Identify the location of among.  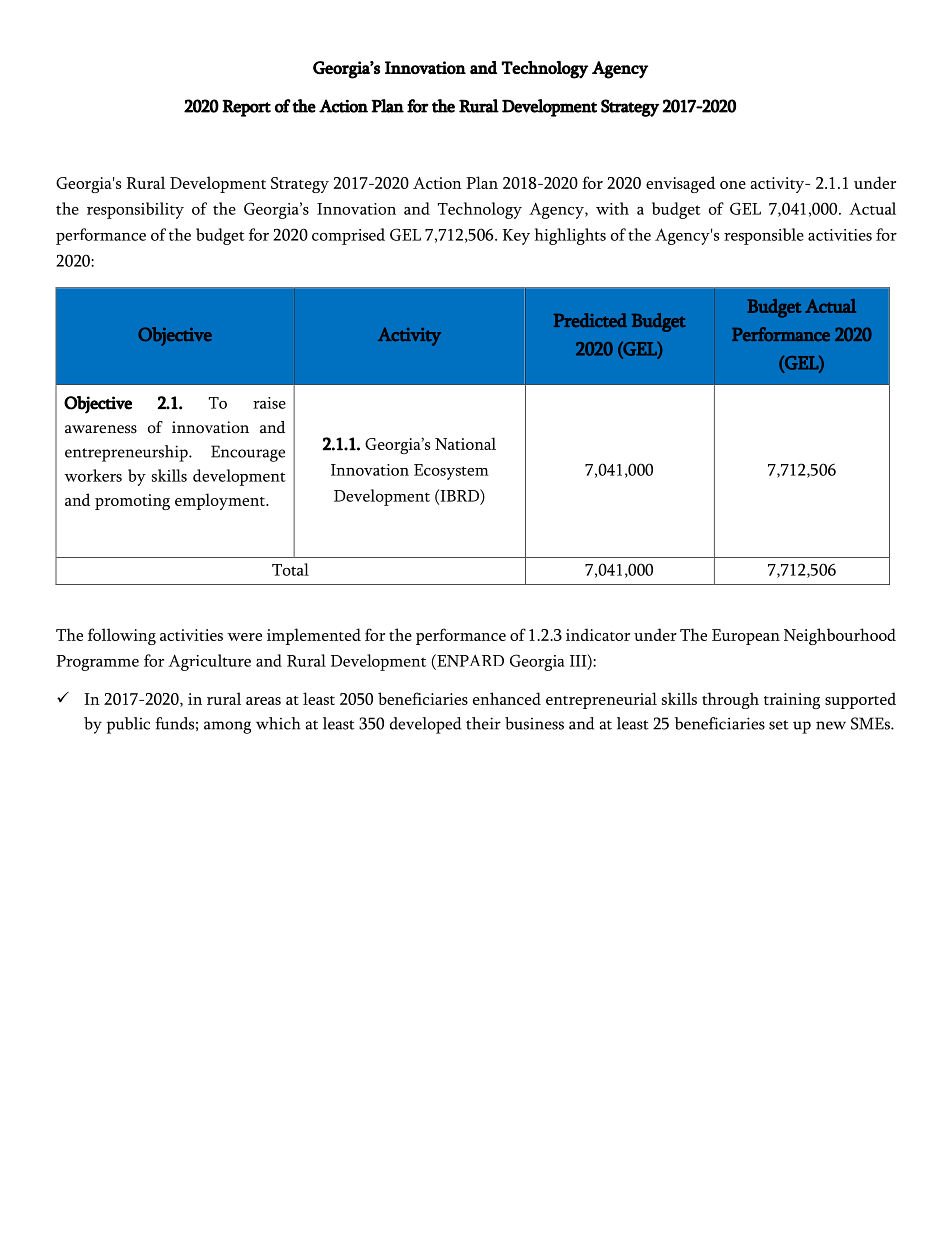
(227, 727).
